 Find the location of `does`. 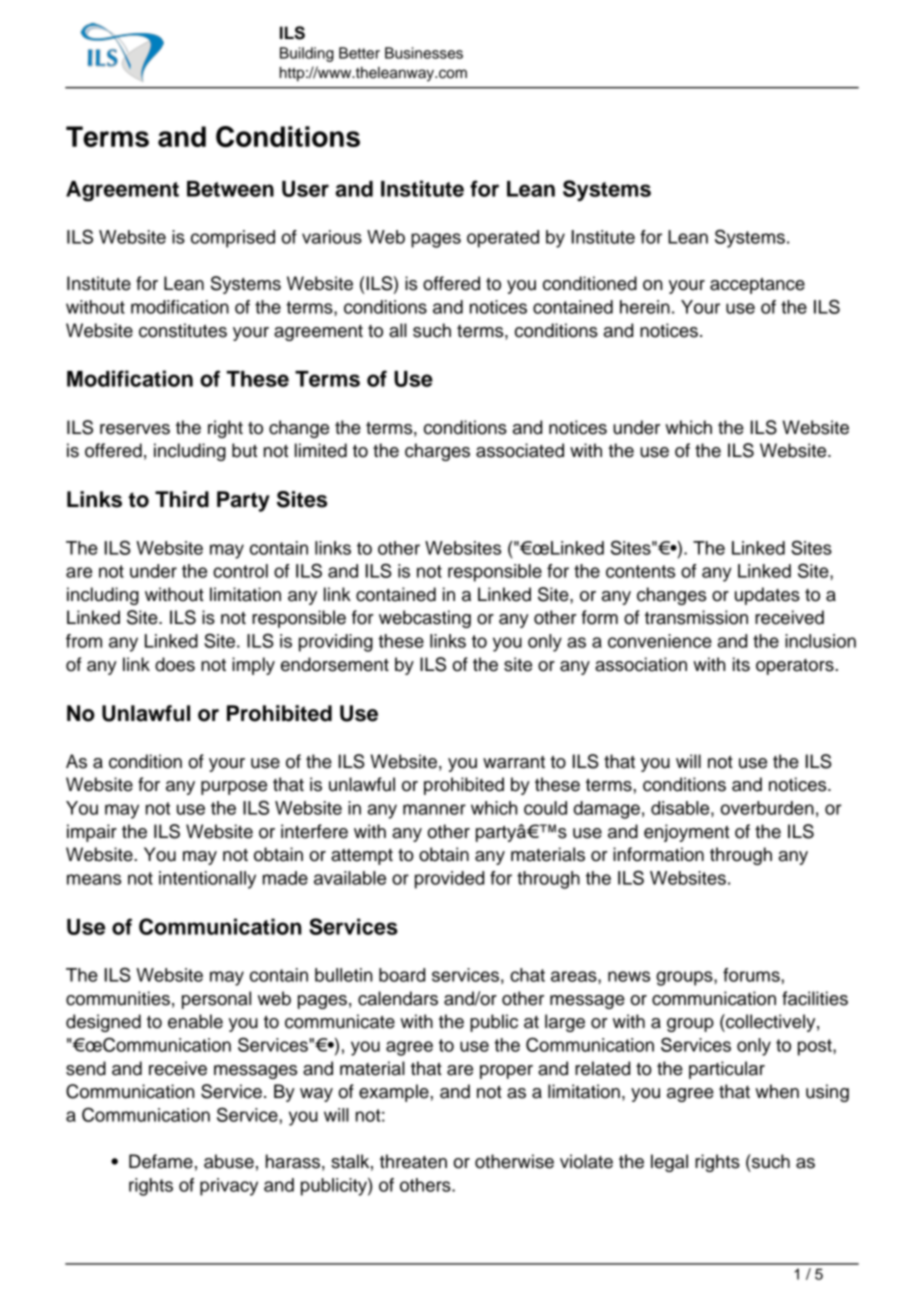

does is located at coordinates (175, 664).
